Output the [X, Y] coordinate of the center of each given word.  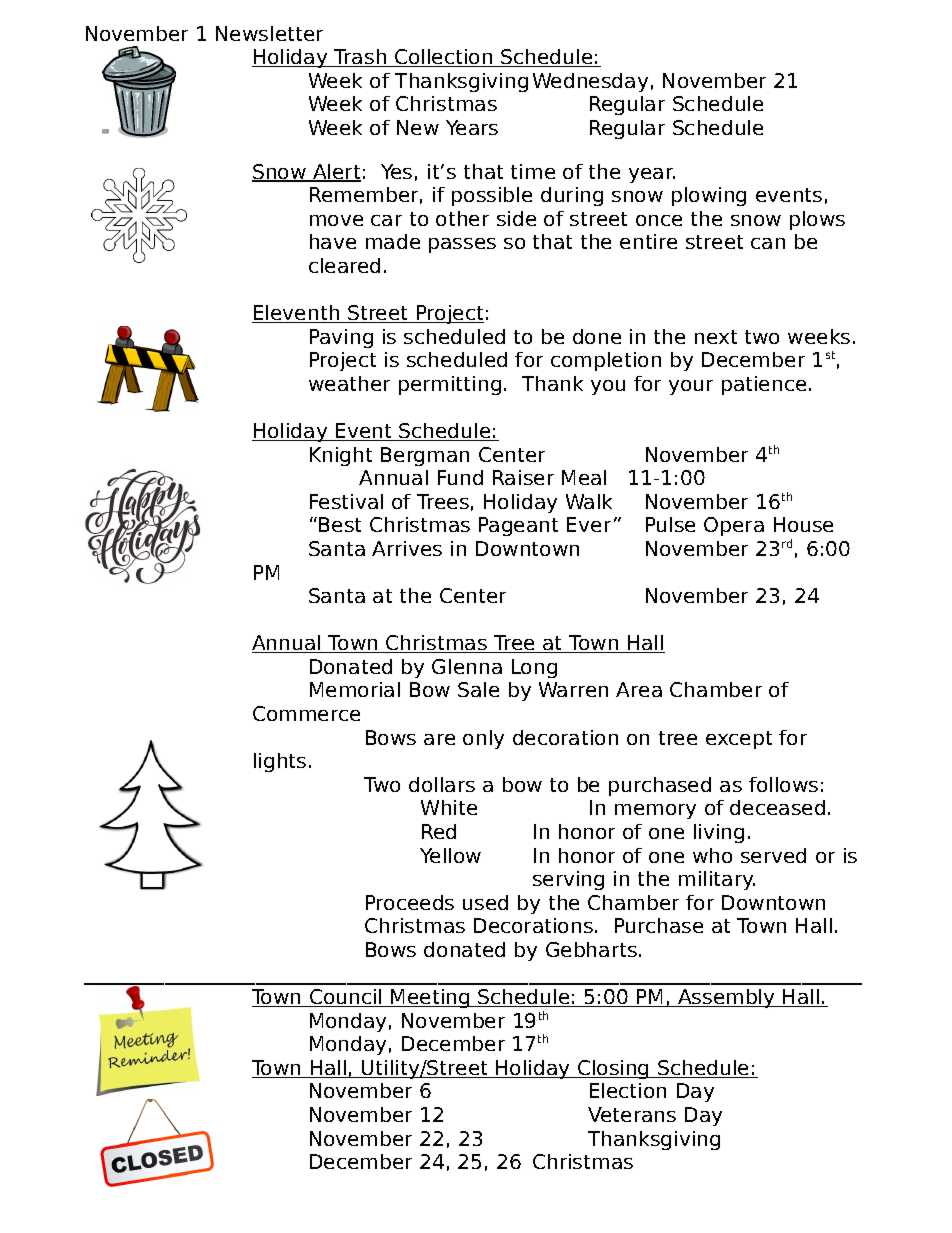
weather [349, 383]
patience [764, 385]
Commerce [306, 713]
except [739, 740]
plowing [709, 196]
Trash [360, 58]
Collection [444, 58]
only [483, 739]
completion [606, 361]
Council [346, 998]
